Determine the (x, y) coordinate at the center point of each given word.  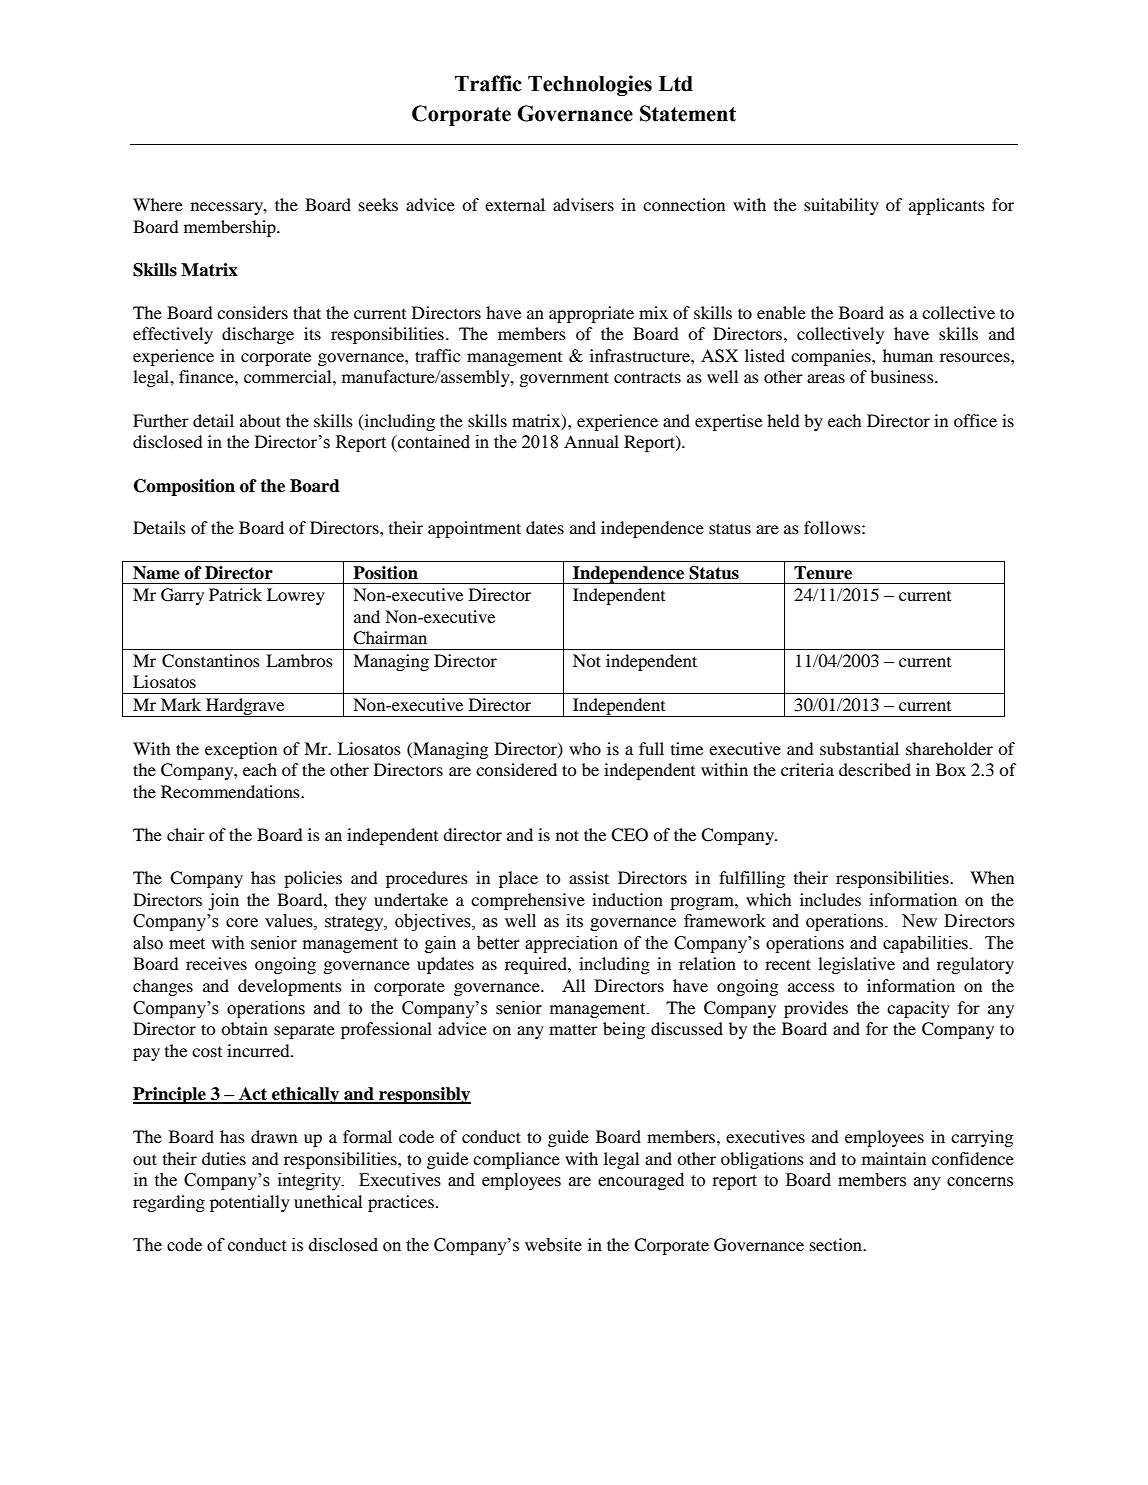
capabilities (926, 944)
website (553, 1245)
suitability (841, 206)
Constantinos (211, 661)
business (903, 376)
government (564, 379)
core (242, 923)
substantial (859, 748)
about (260, 420)
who (585, 748)
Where (158, 204)
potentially (250, 1203)
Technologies (590, 85)
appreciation (571, 944)
